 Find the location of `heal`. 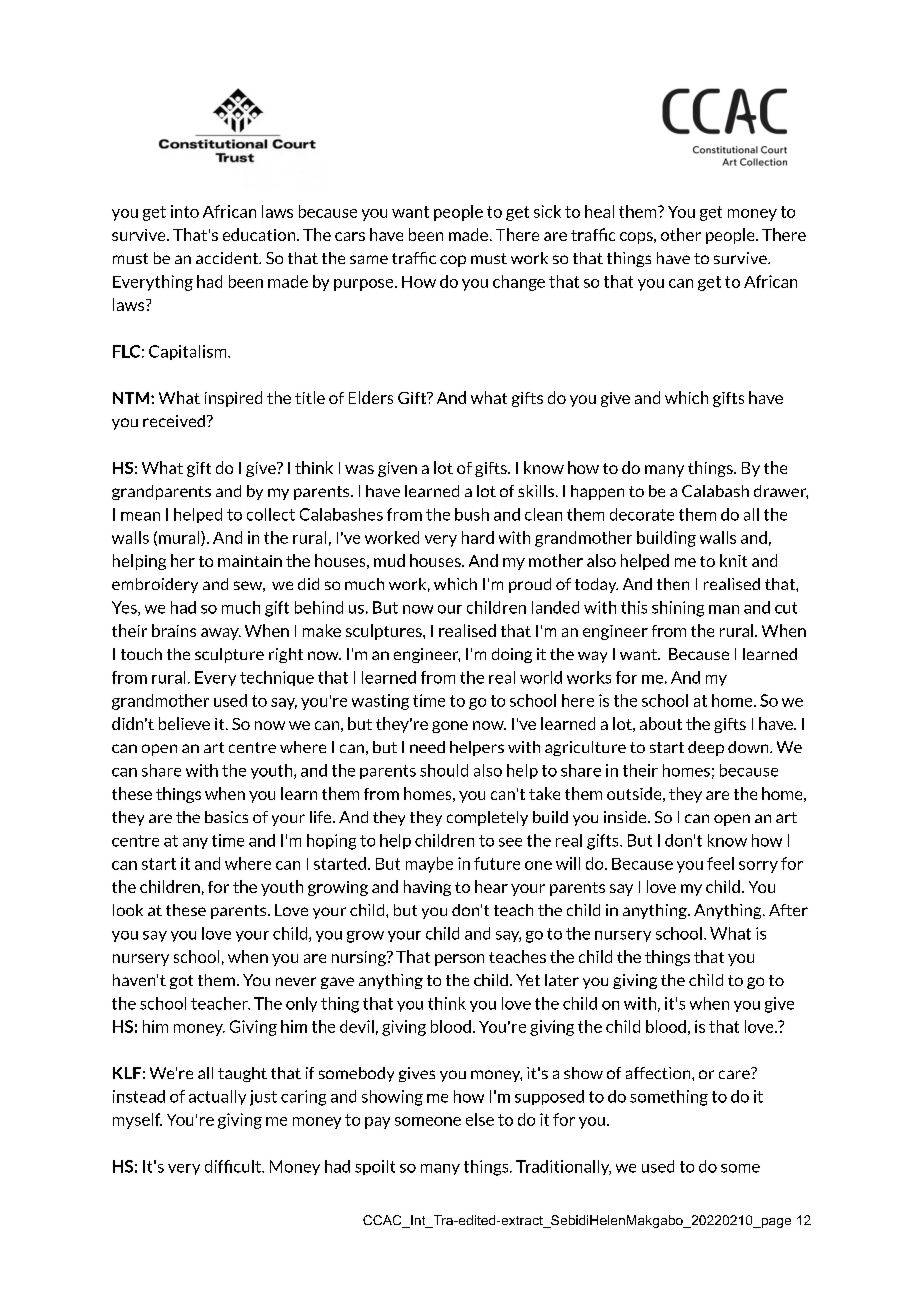

heal is located at coordinates (599, 211).
